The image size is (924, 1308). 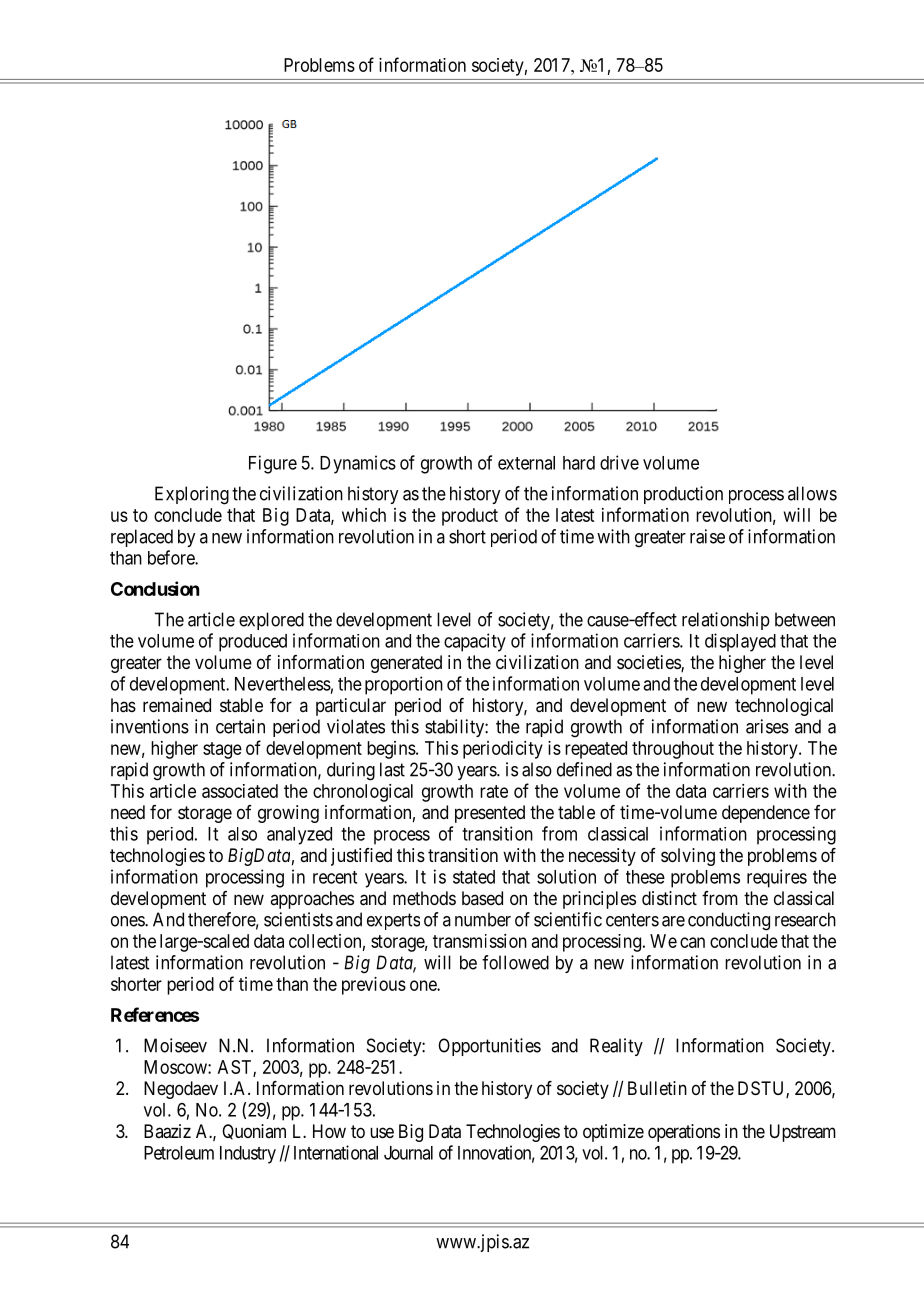 I want to click on stage, so click(x=222, y=750).
